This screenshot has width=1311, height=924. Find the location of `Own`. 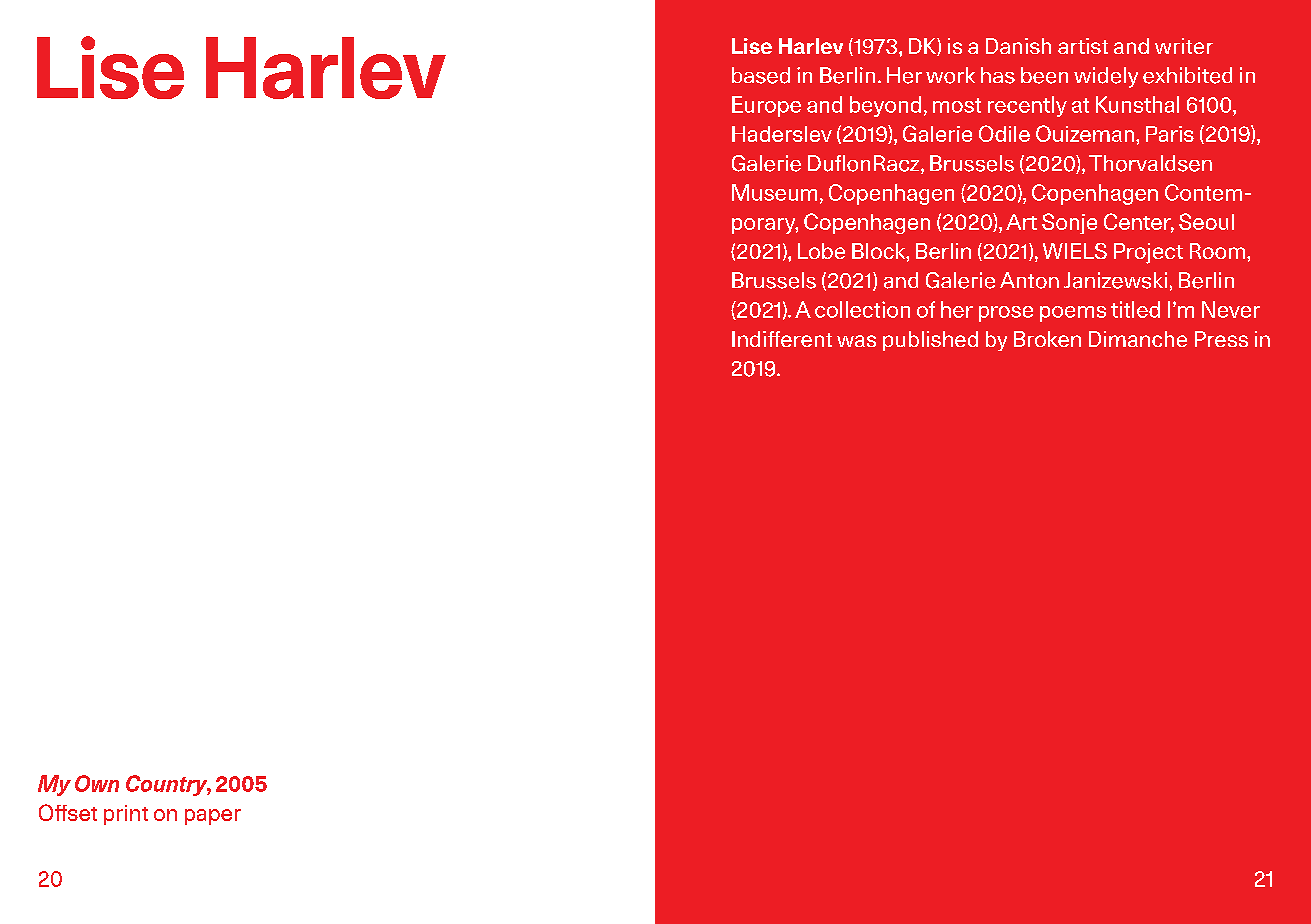

Own is located at coordinates (97, 783).
